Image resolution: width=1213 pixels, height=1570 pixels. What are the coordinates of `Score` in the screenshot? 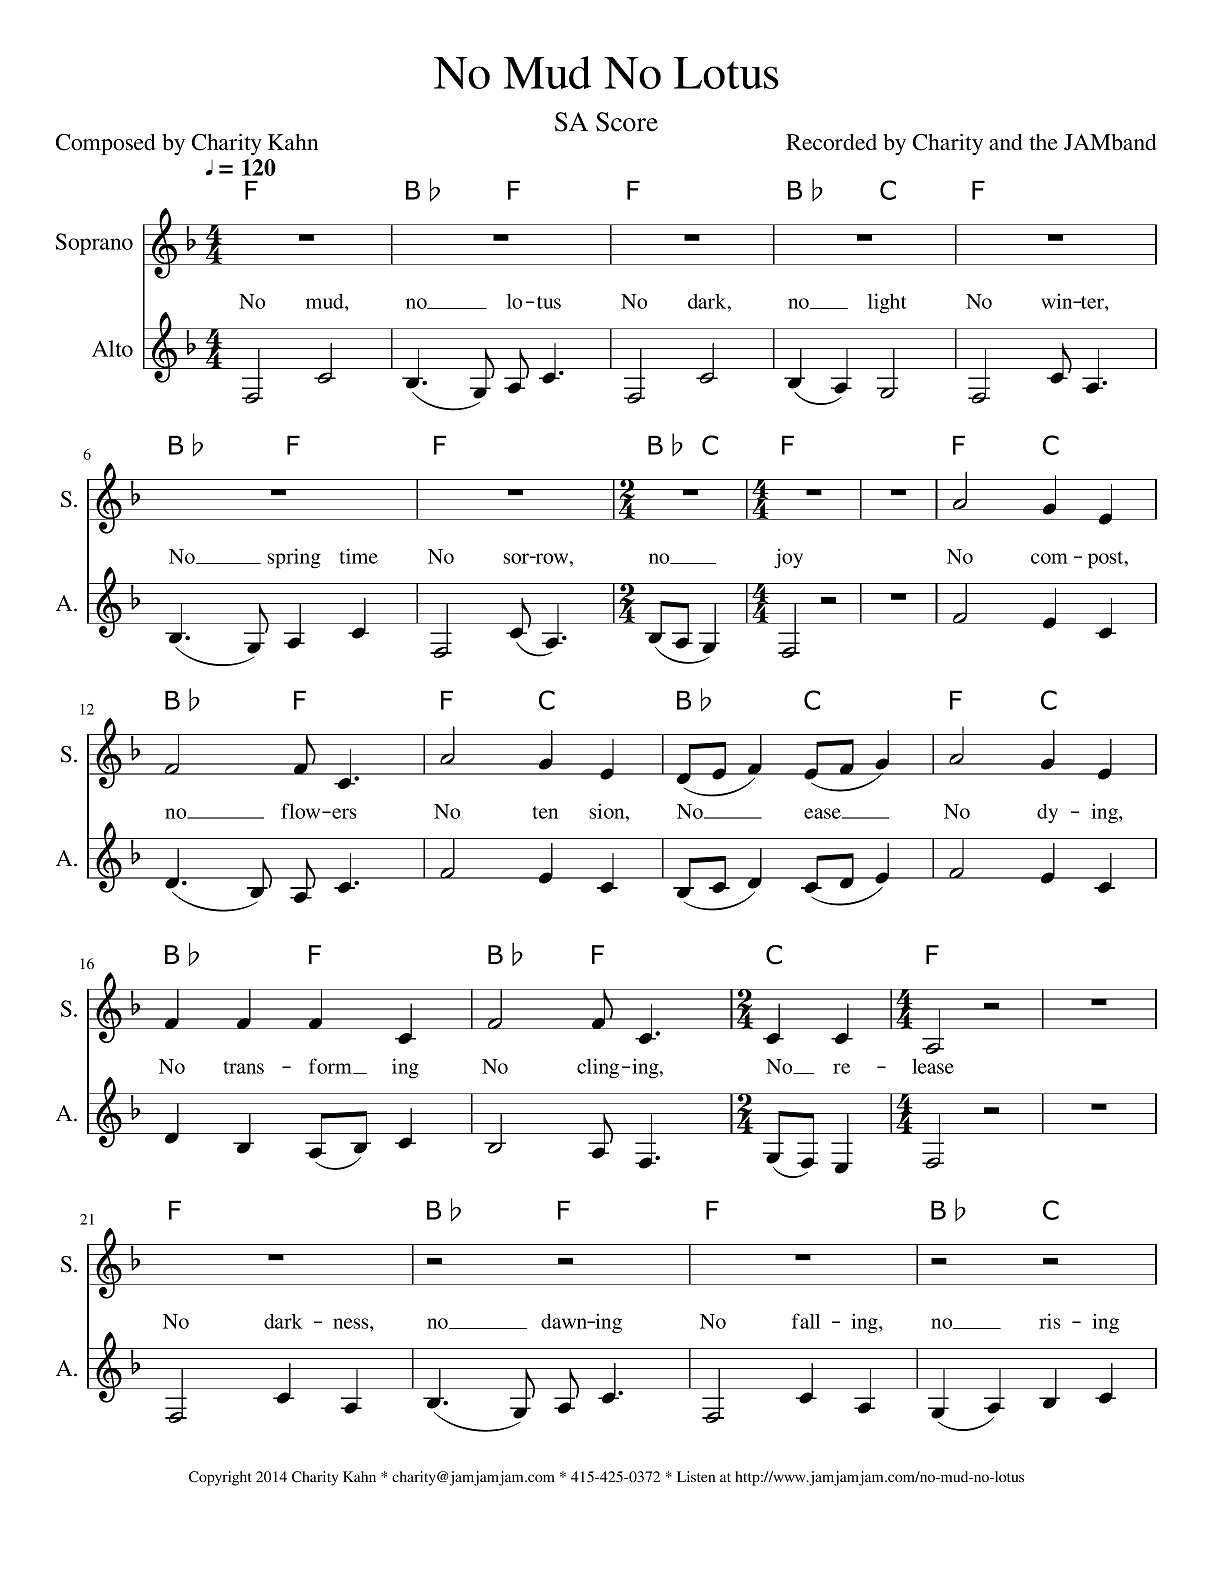 It's located at (627, 122).
